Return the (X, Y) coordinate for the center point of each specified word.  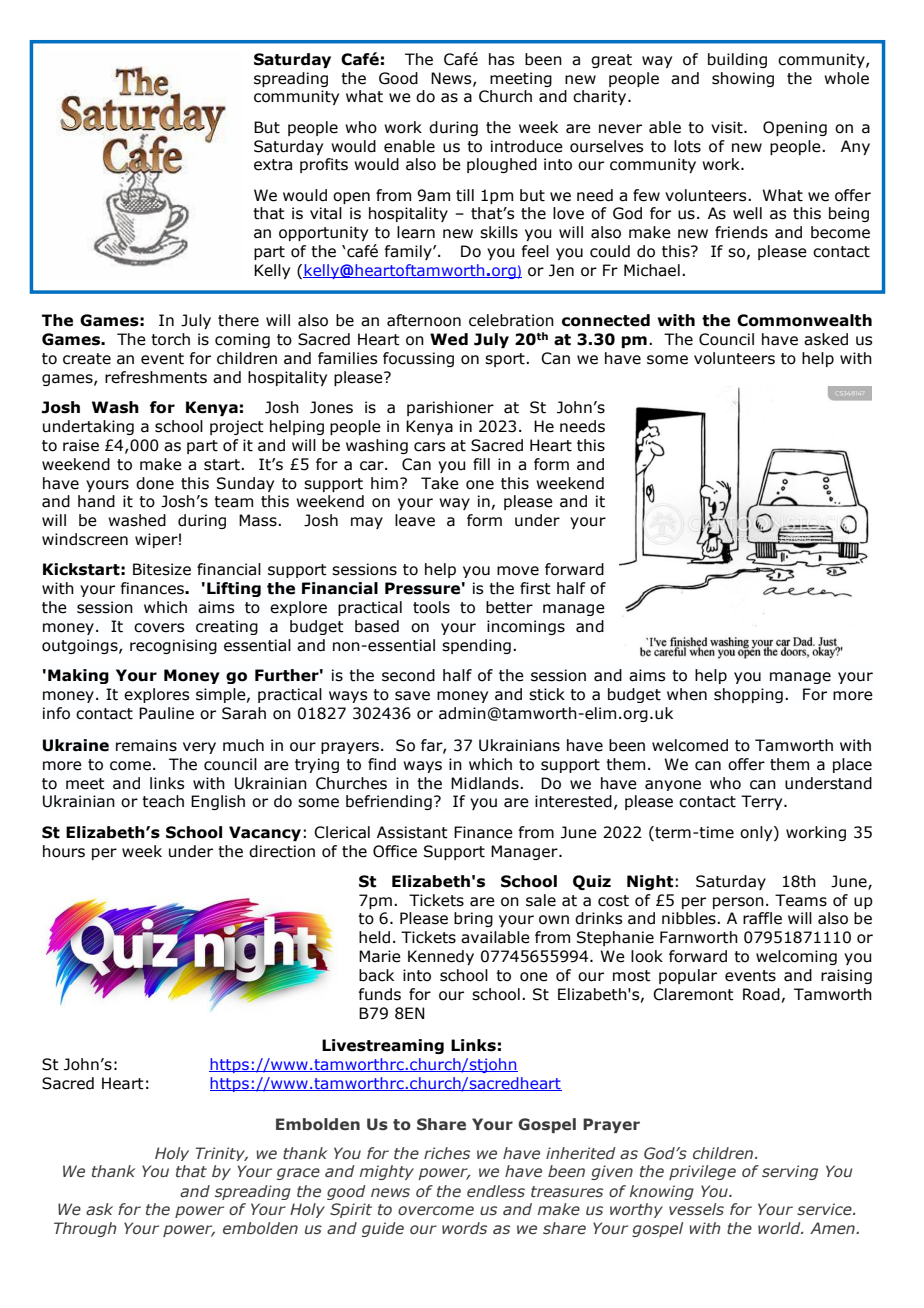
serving (790, 1172)
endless (496, 1191)
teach (163, 801)
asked (826, 339)
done (155, 483)
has (501, 59)
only (757, 833)
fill (481, 464)
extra (273, 165)
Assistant (412, 832)
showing (743, 79)
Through (85, 1229)
